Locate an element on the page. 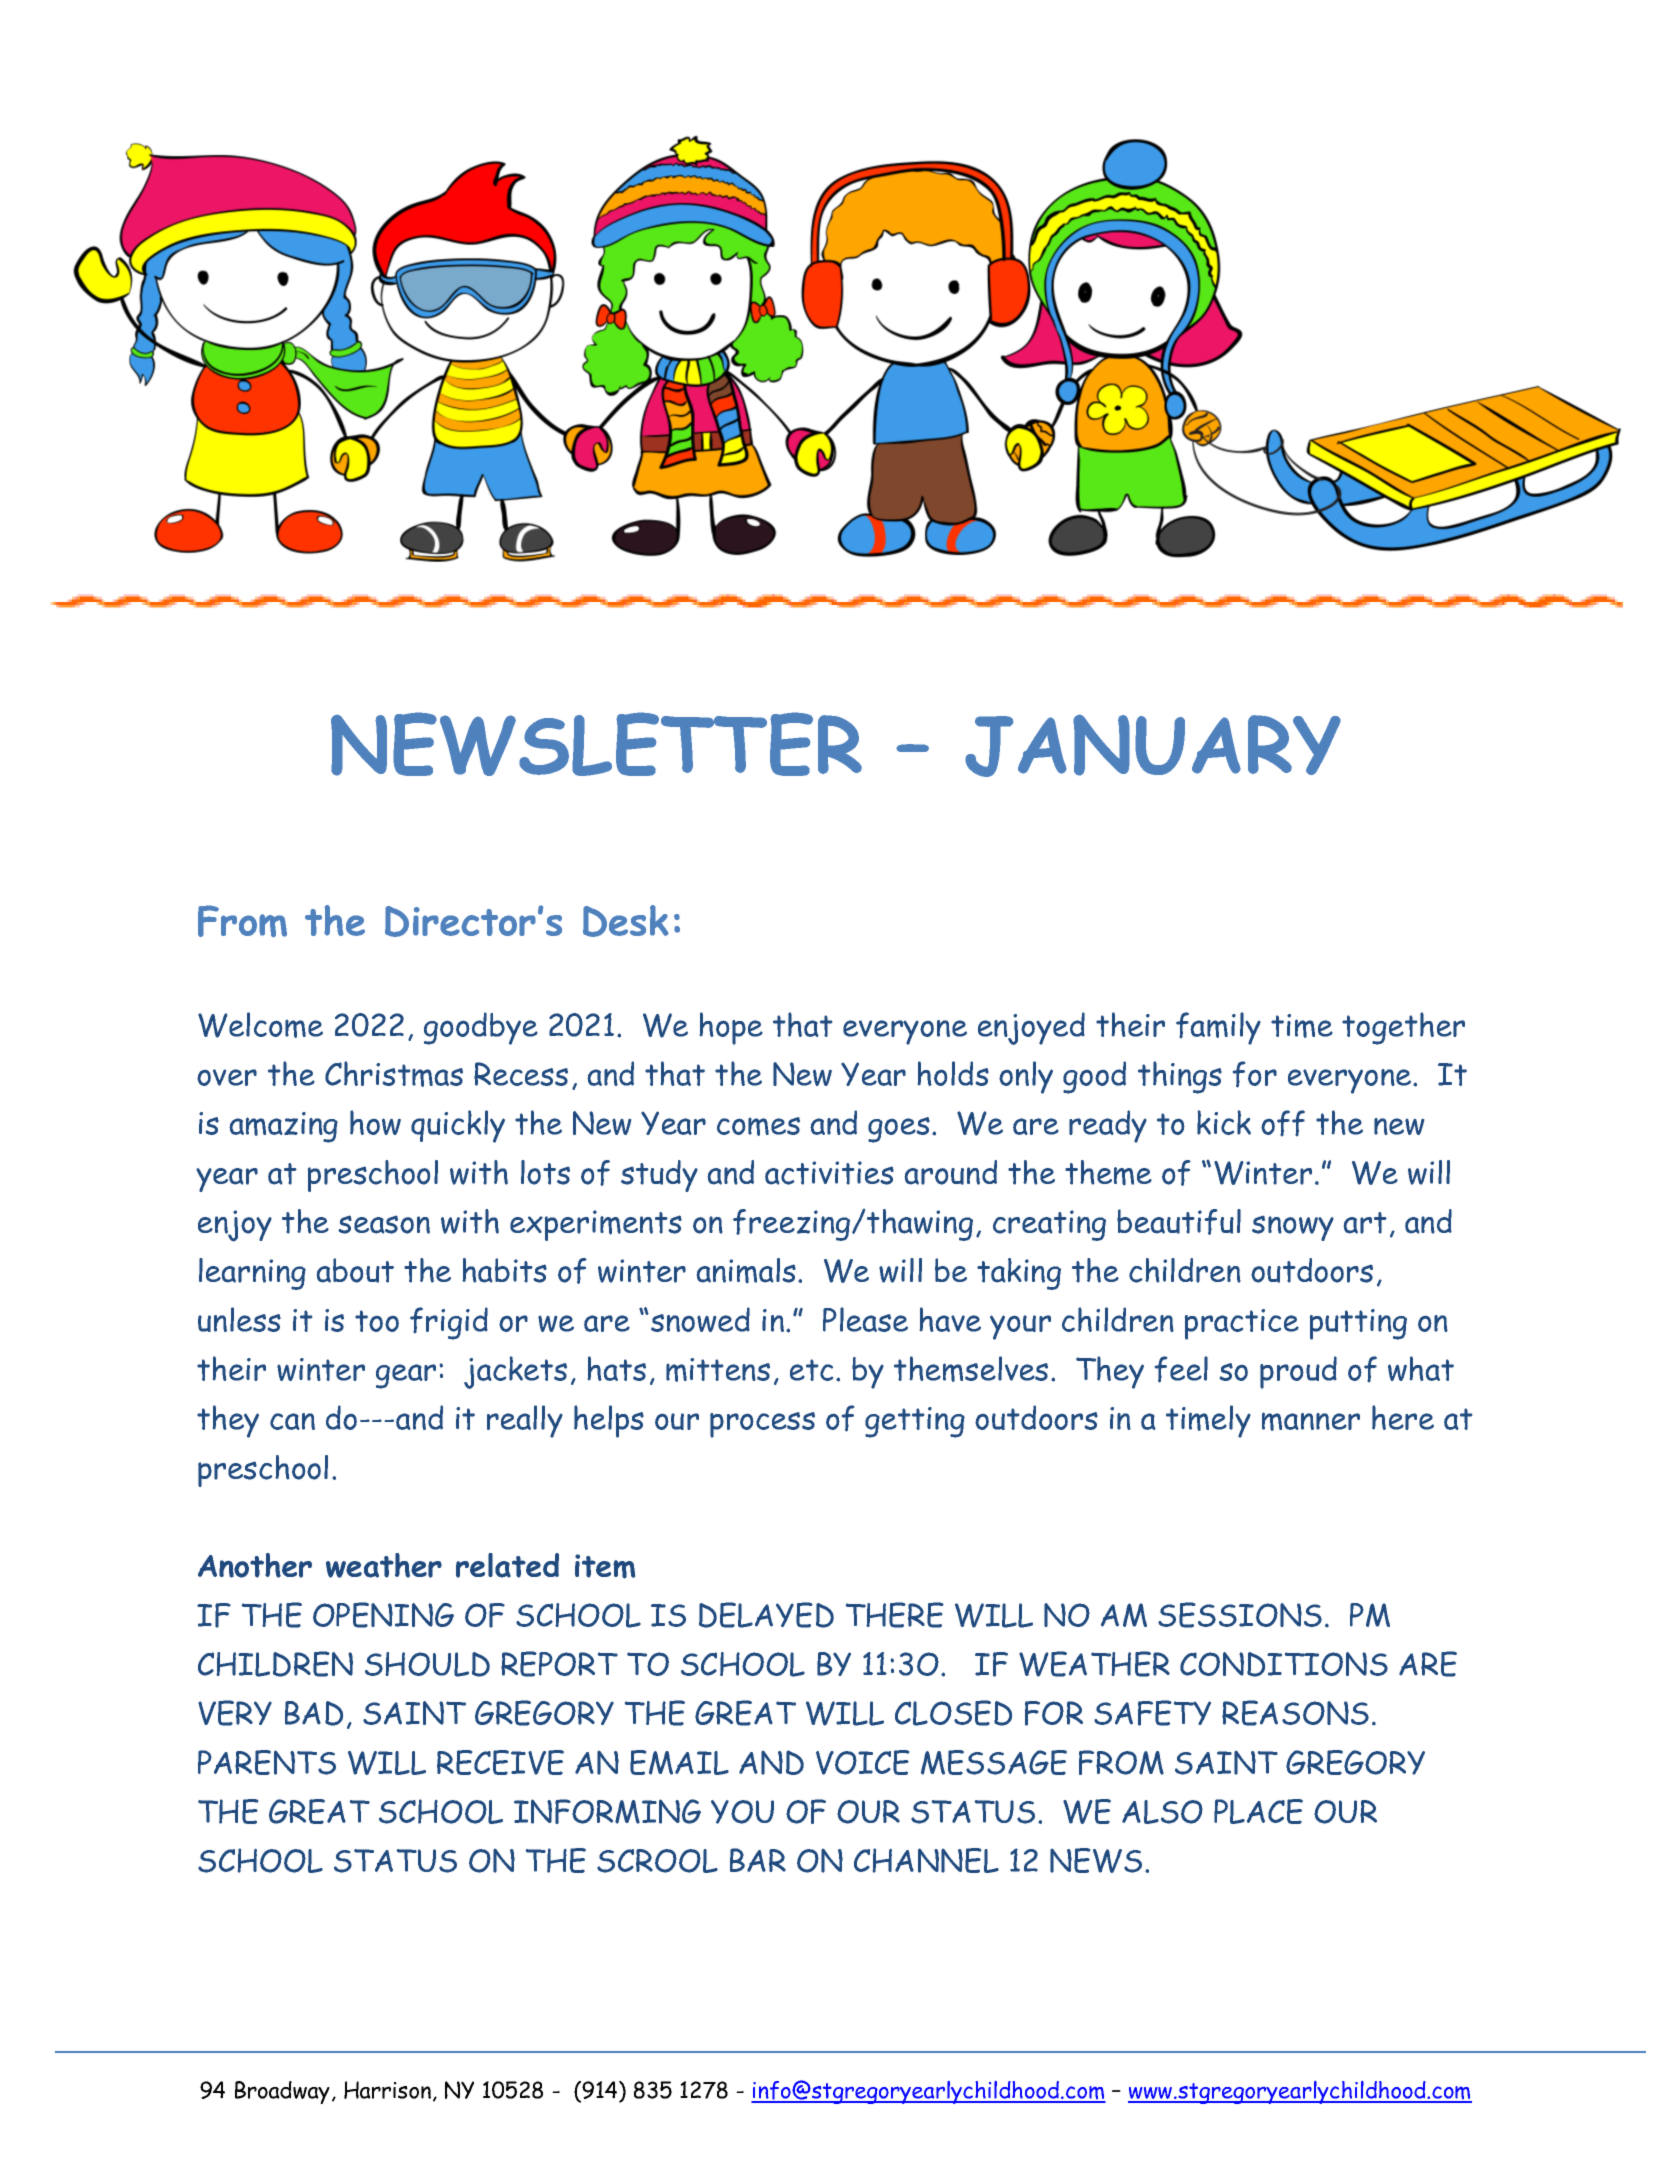 This image has height=2163, width=1671. Harrison is located at coordinates (387, 2090).
